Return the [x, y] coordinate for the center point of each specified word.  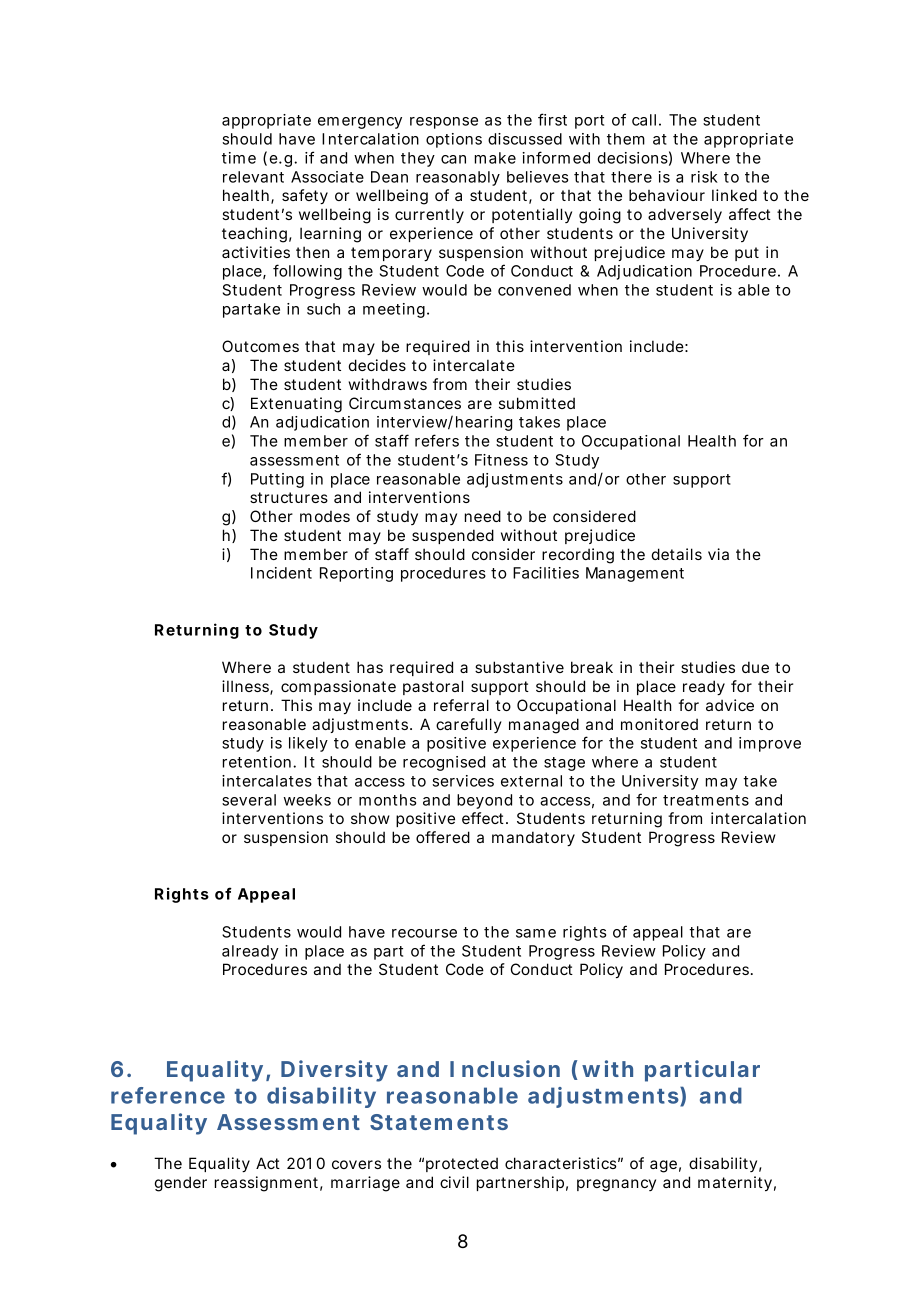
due [755, 667]
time [239, 158]
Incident [281, 573]
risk [704, 177]
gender [181, 1184]
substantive [519, 667]
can [453, 159]
